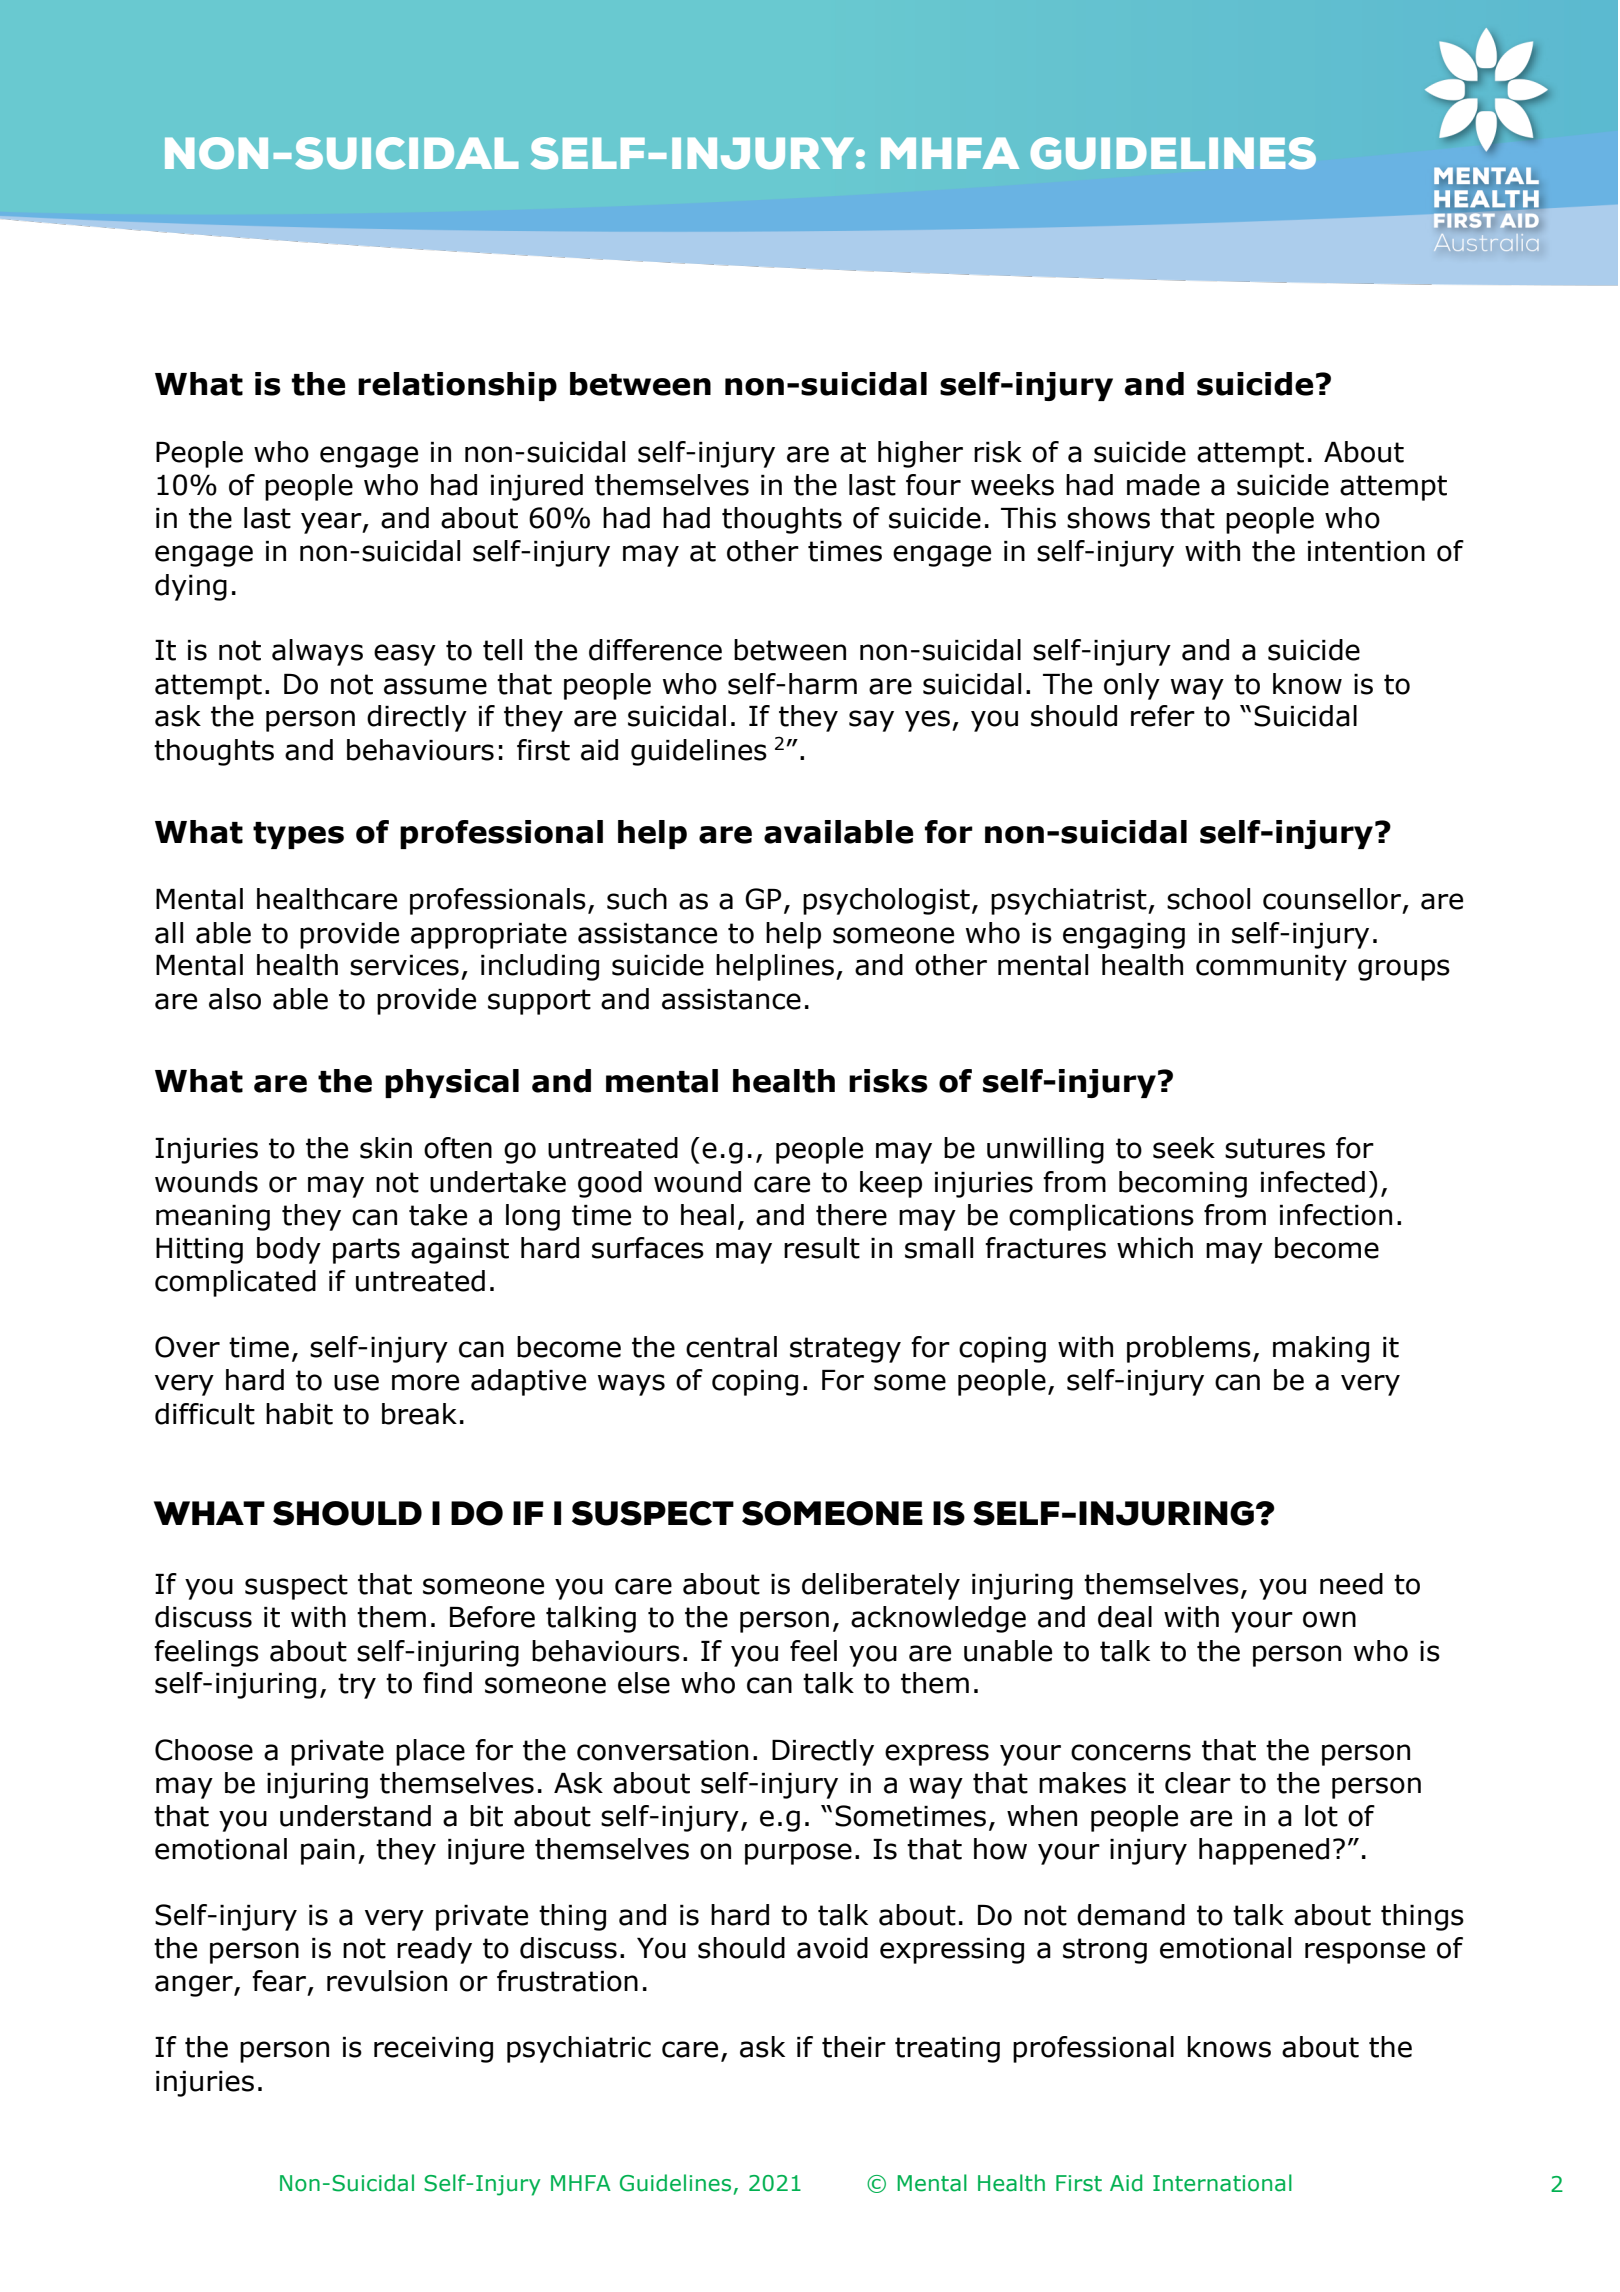 Image resolution: width=1620 pixels, height=2292 pixels. What do you see at coordinates (433, 2050) in the document?
I see `receiving` at bounding box center [433, 2050].
